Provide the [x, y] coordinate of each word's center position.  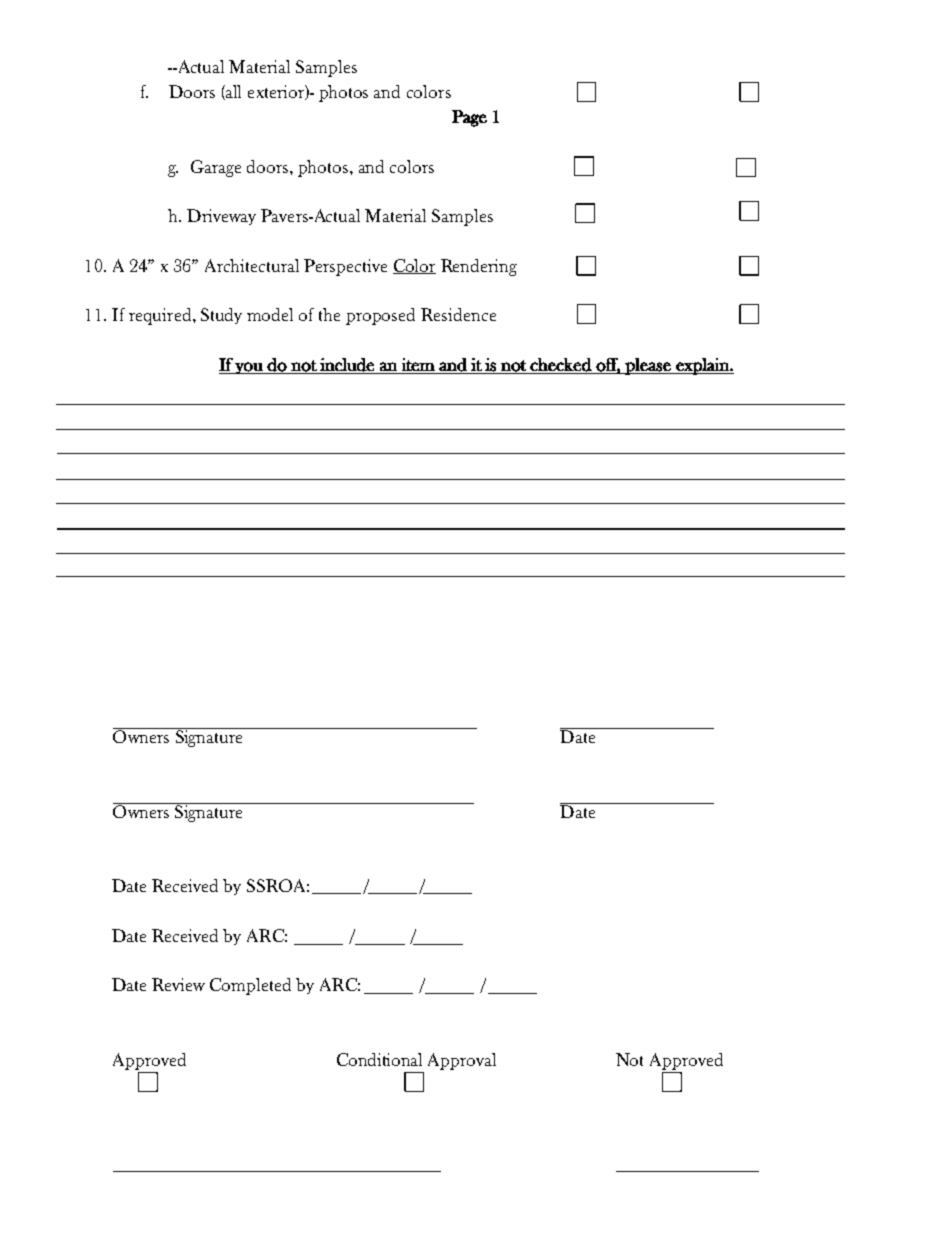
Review [178, 984]
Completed [250, 986]
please [648, 366]
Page [469, 118]
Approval [462, 1061]
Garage [216, 168]
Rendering [479, 267]
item [418, 364]
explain [702, 366]
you [249, 368]
